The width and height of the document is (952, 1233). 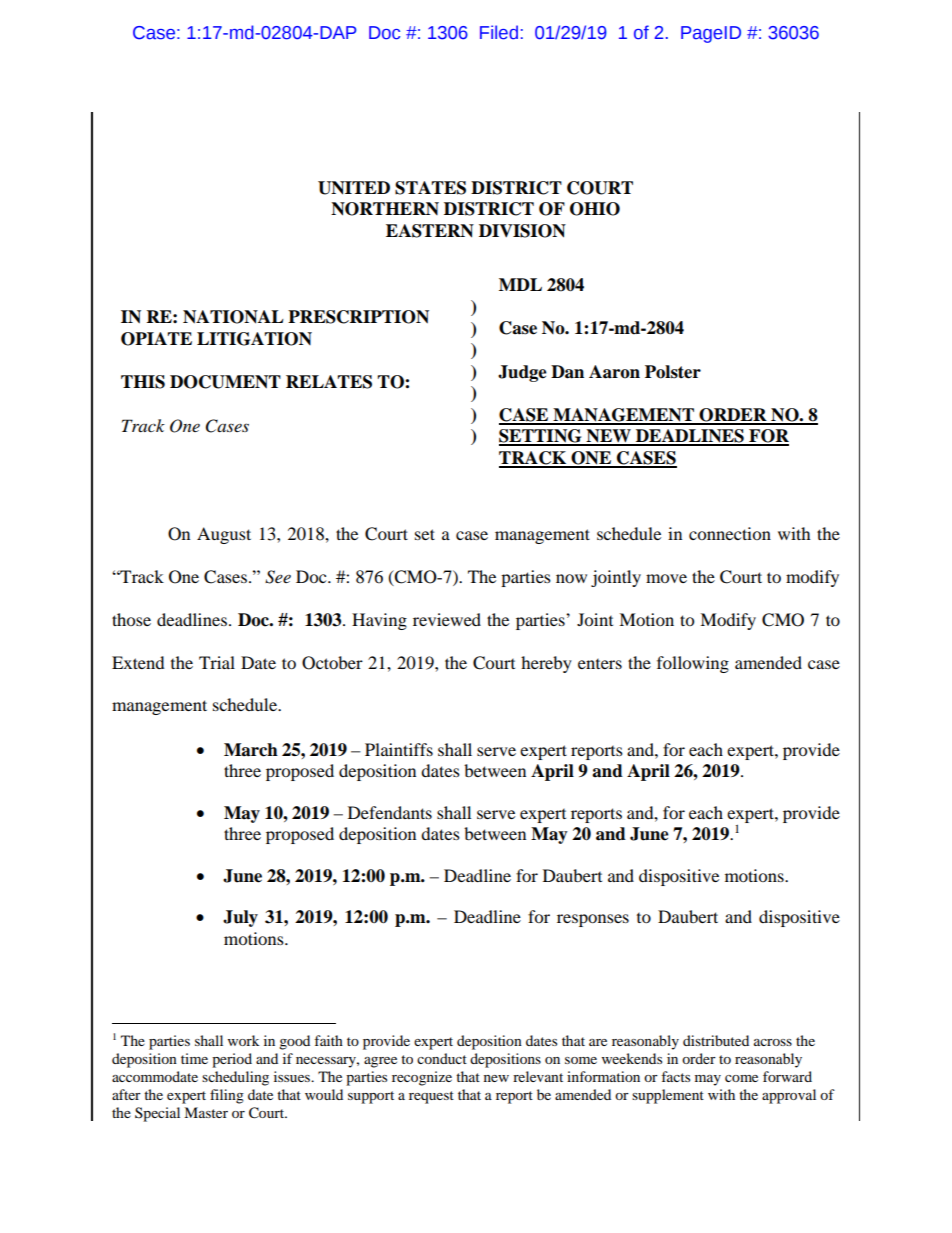 I want to click on UNITED, so click(x=354, y=188).
